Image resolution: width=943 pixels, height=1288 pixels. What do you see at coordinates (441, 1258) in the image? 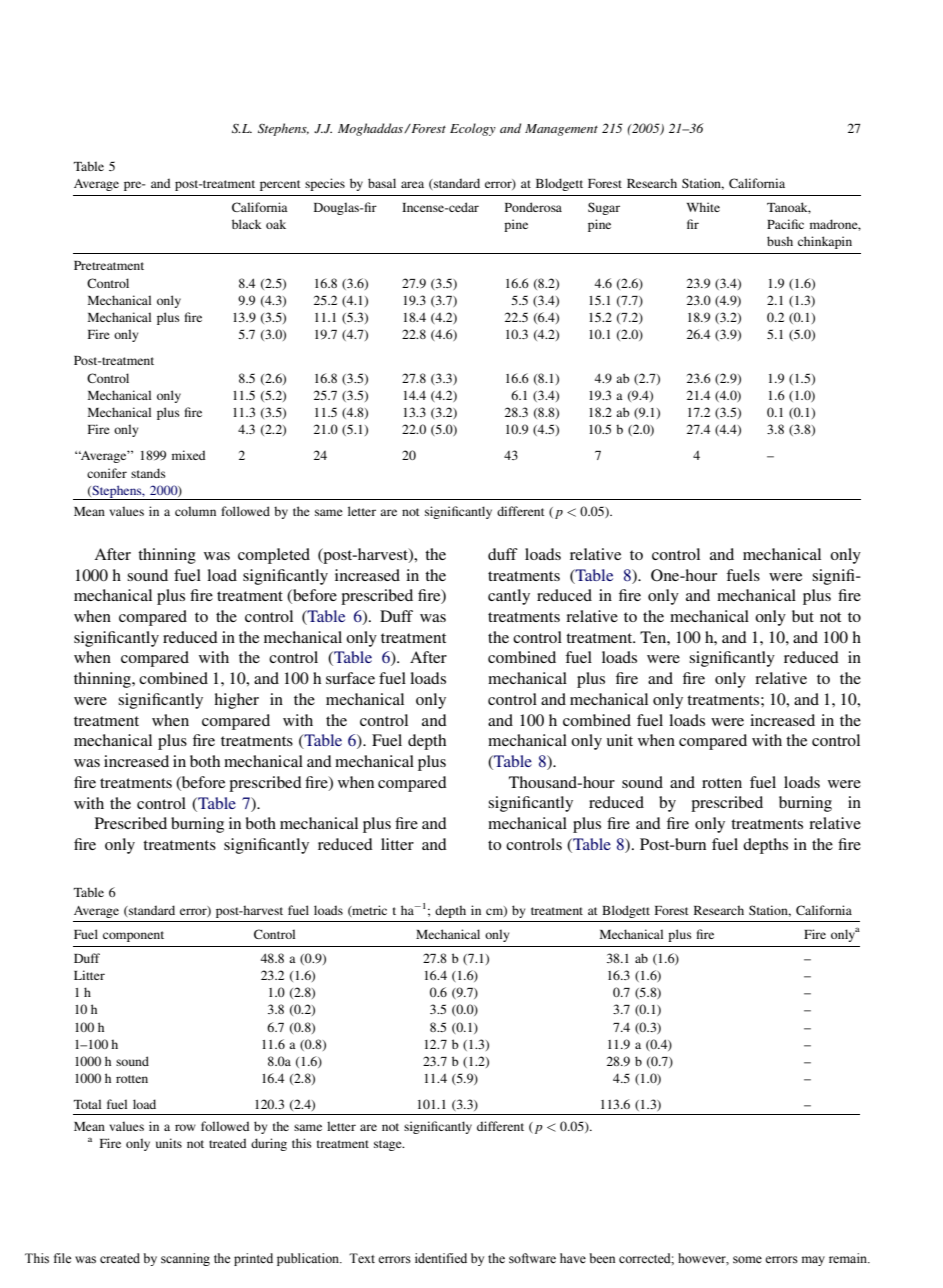
I see `identified` at bounding box center [441, 1258].
